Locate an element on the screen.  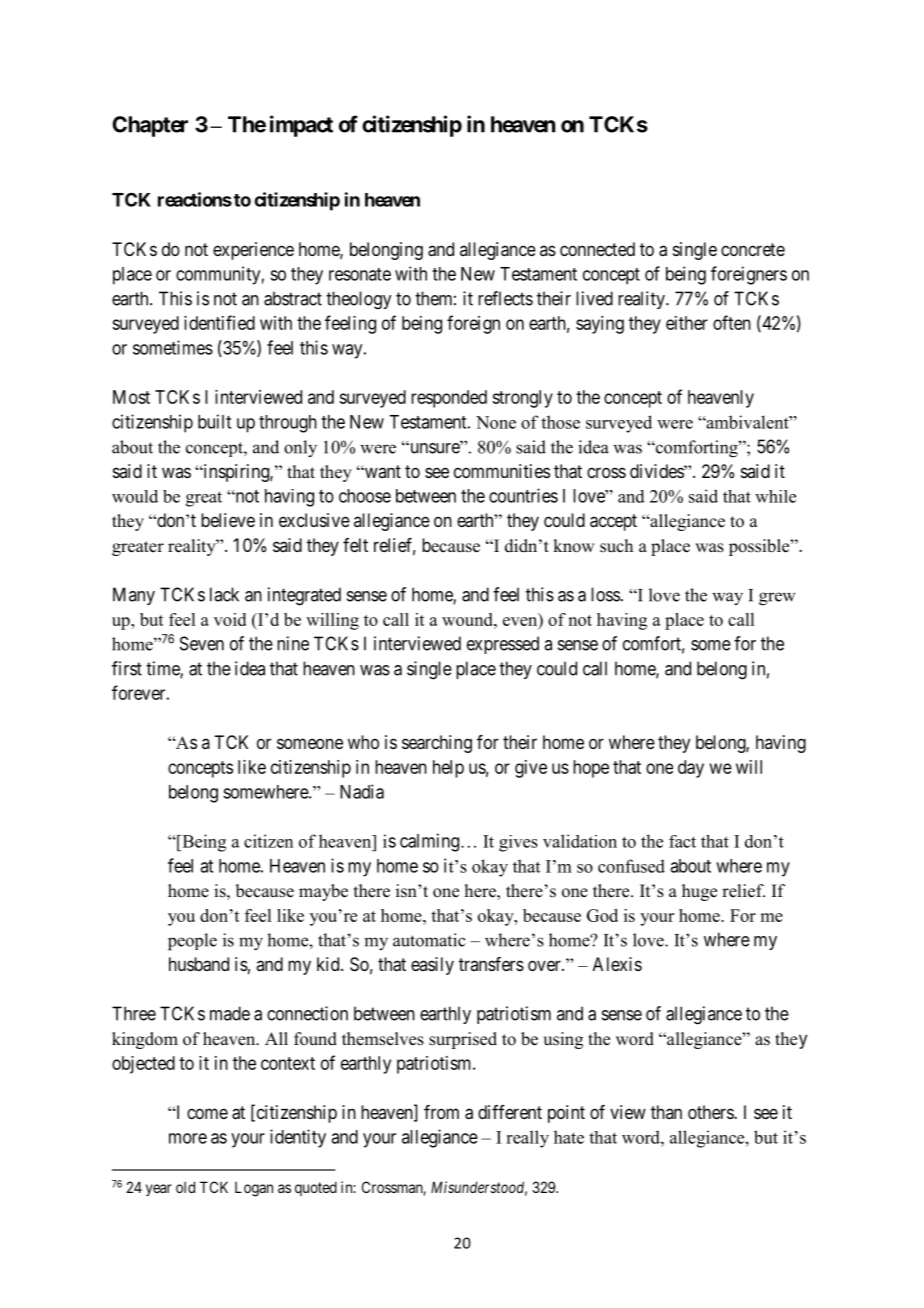
while is located at coordinates (775, 496).
